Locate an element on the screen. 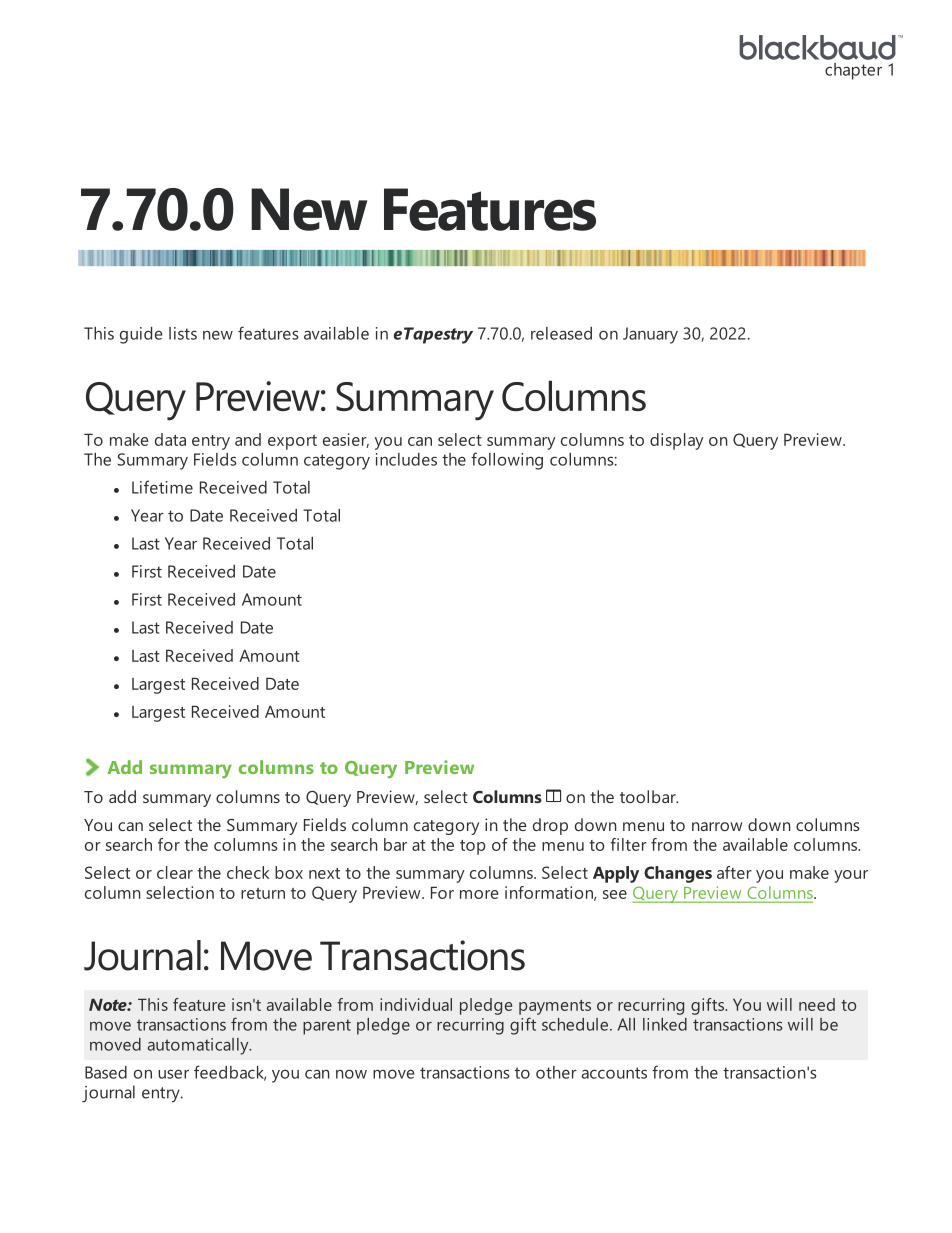  chapter is located at coordinates (853, 71).
